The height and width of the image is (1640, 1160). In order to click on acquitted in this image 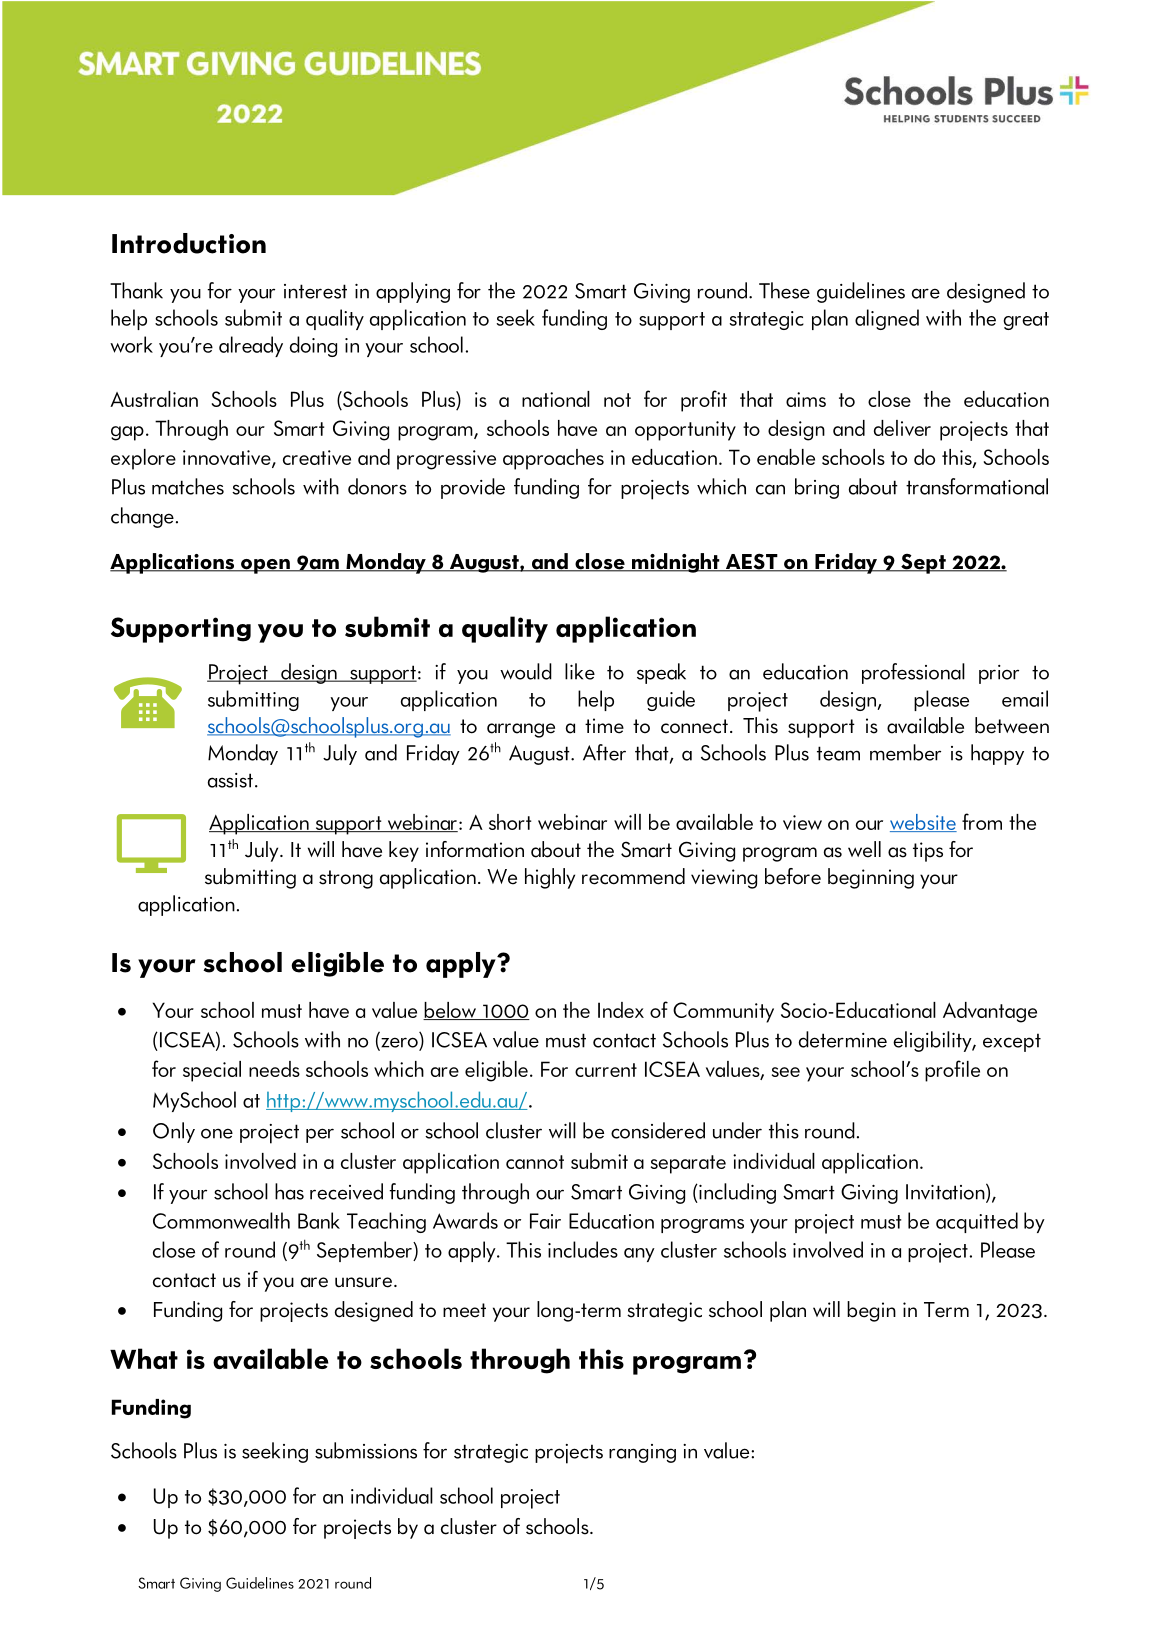, I will do `click(977, 1222)`.
